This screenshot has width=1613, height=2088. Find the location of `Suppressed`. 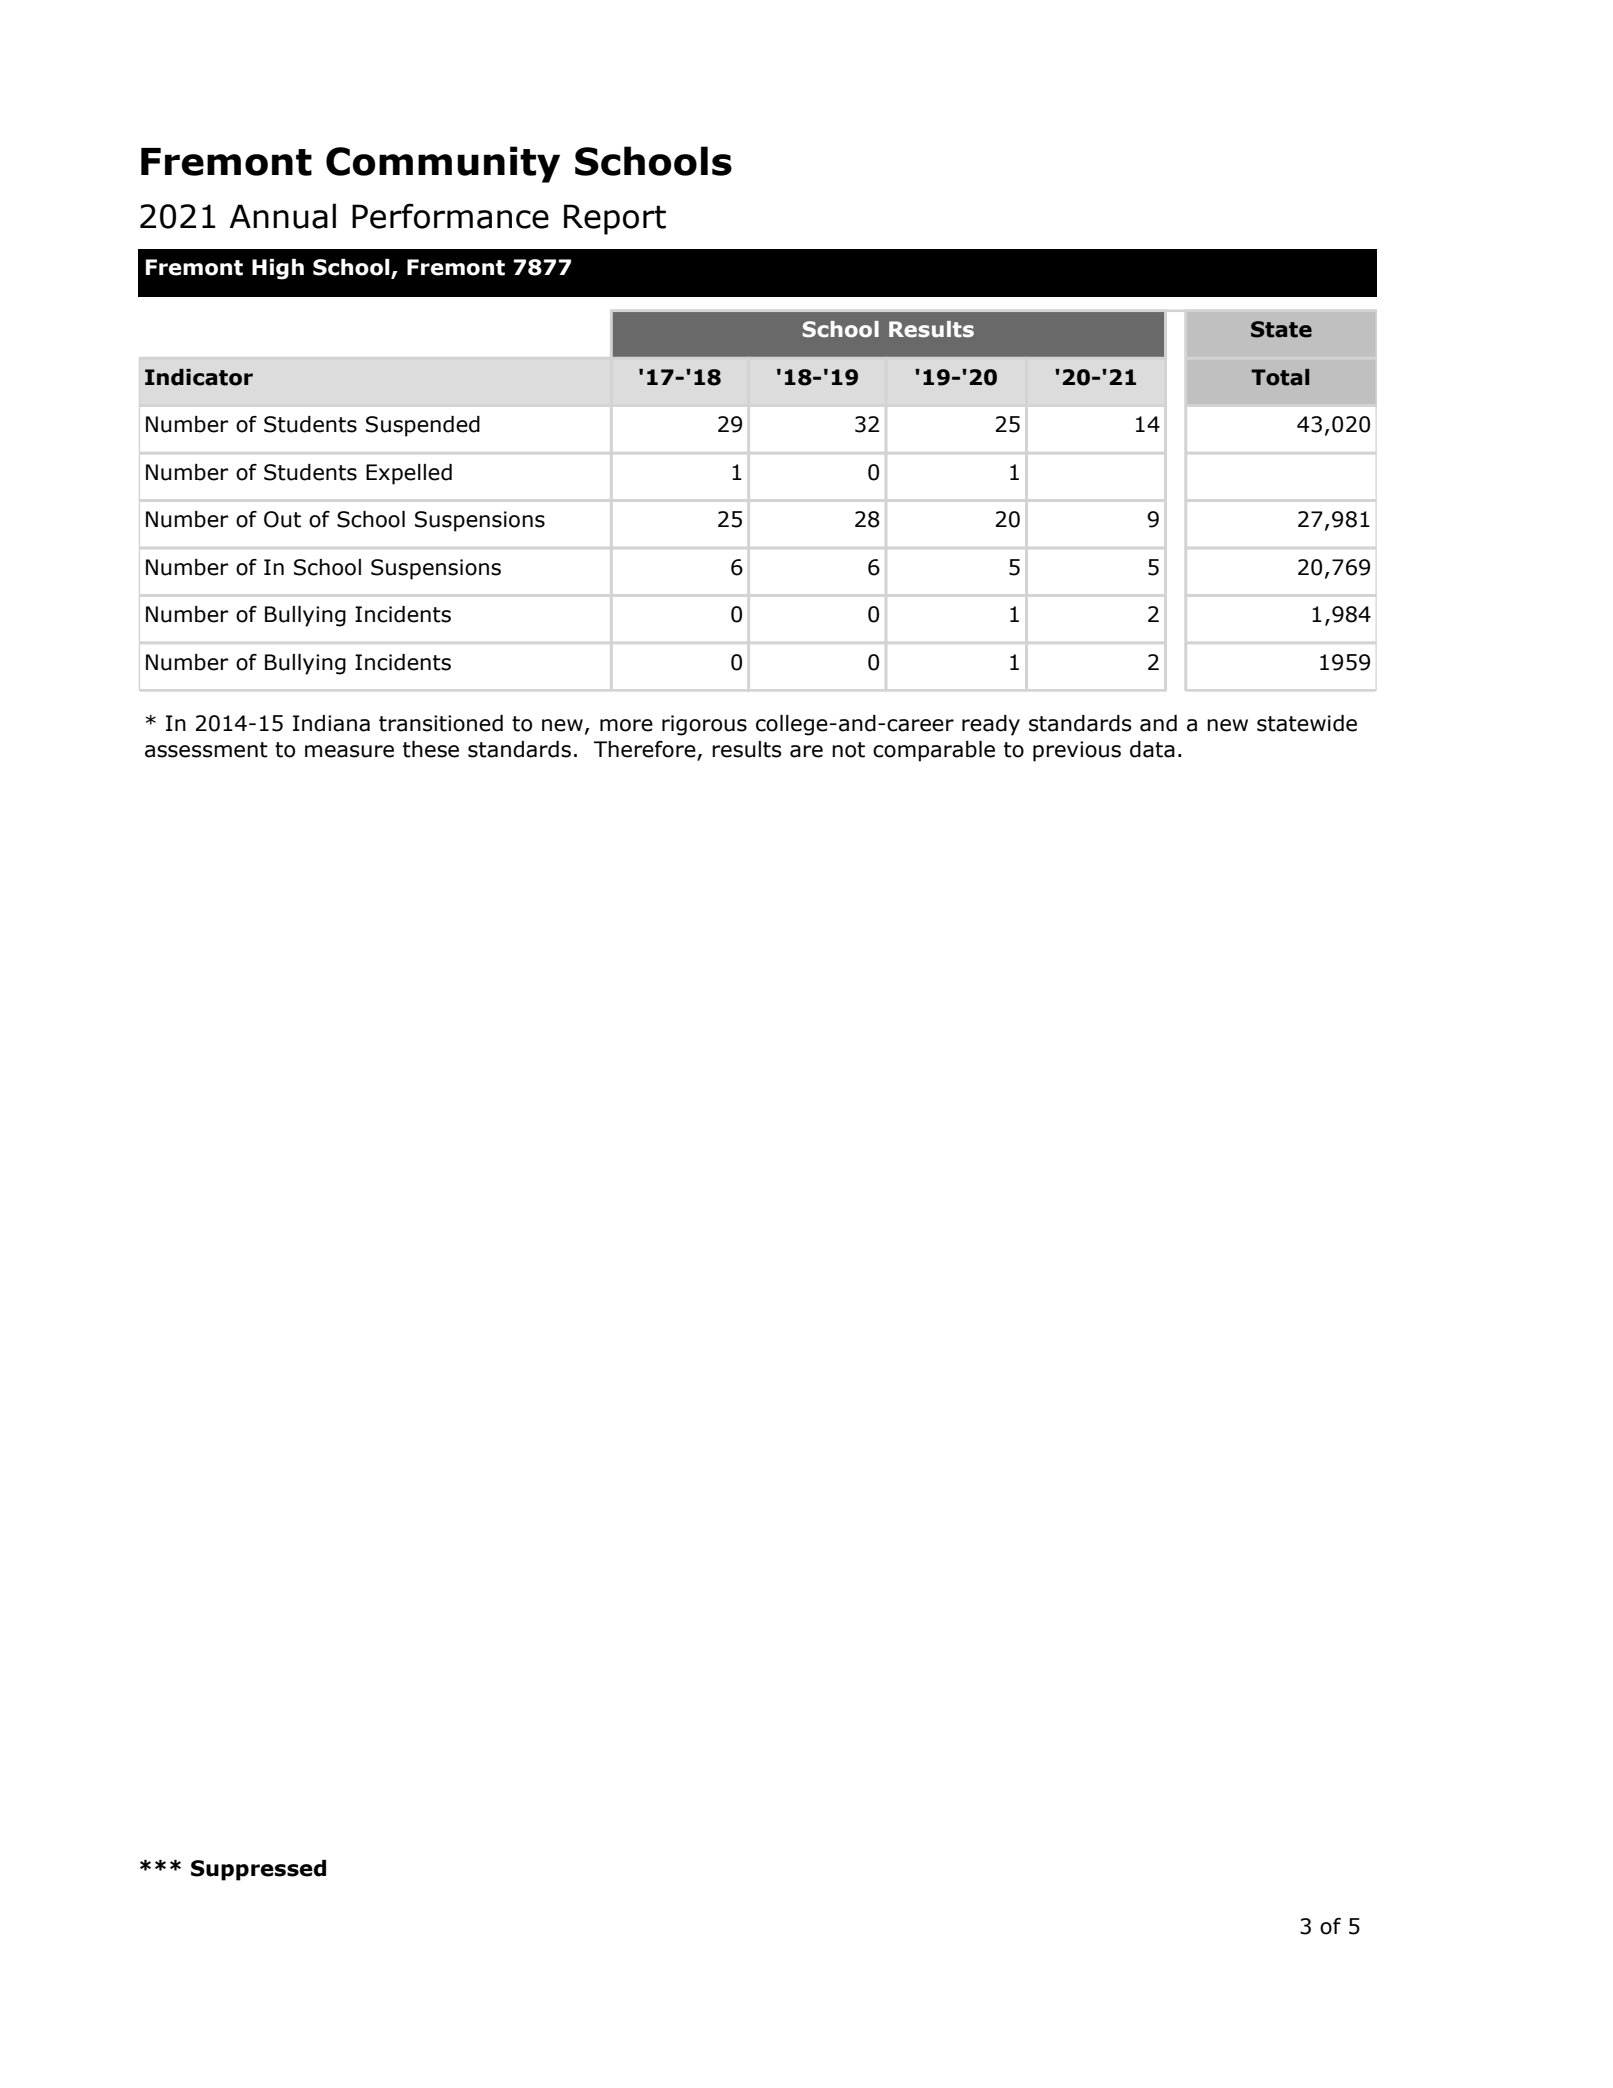

Suppressed is located at coordinates (258, 1870).
